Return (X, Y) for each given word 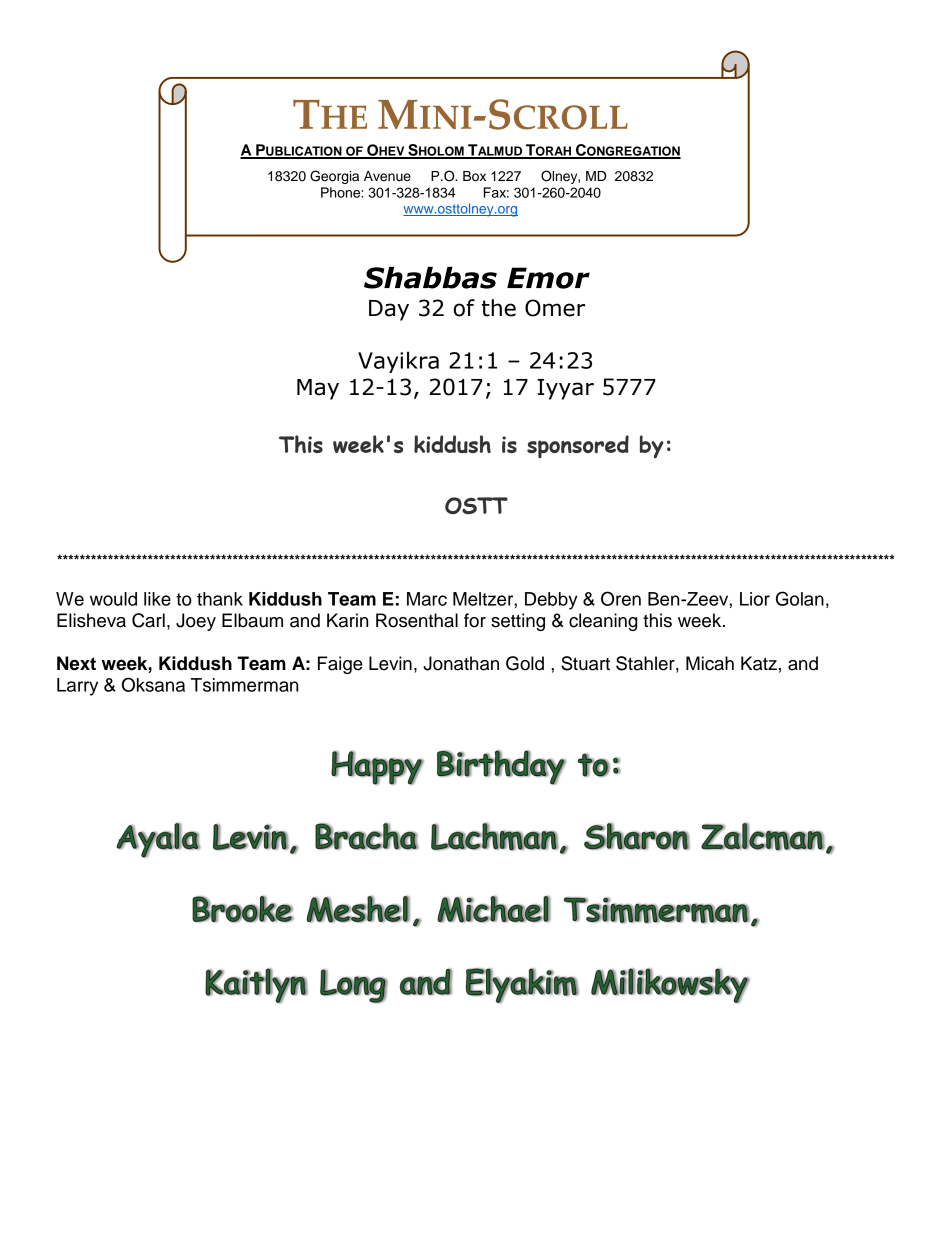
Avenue (387, 176)
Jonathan (461, 663)
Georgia (334, 177)
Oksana (153, 684)
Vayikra (398, 362)
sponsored (578, 446)
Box (474, 176)
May (318, 389)
